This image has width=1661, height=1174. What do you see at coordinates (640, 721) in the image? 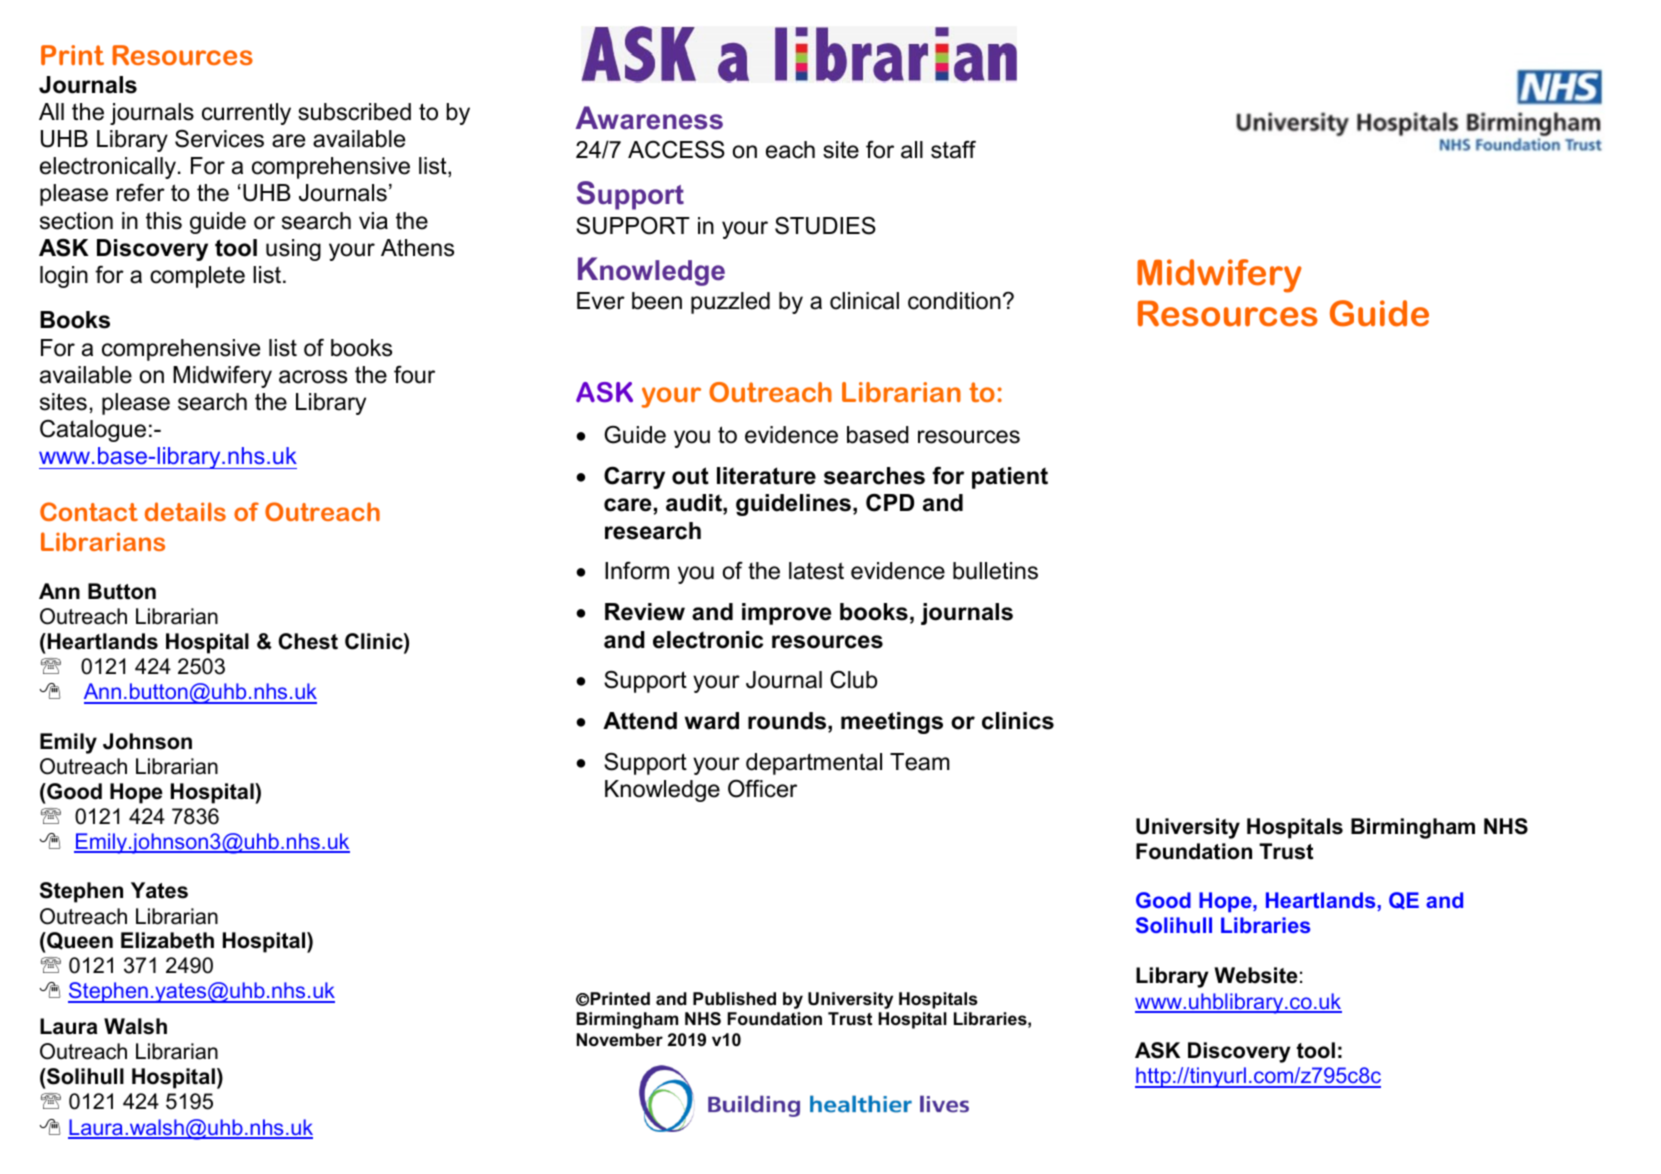
I see `Attend` at bounding box center [640, 721].
